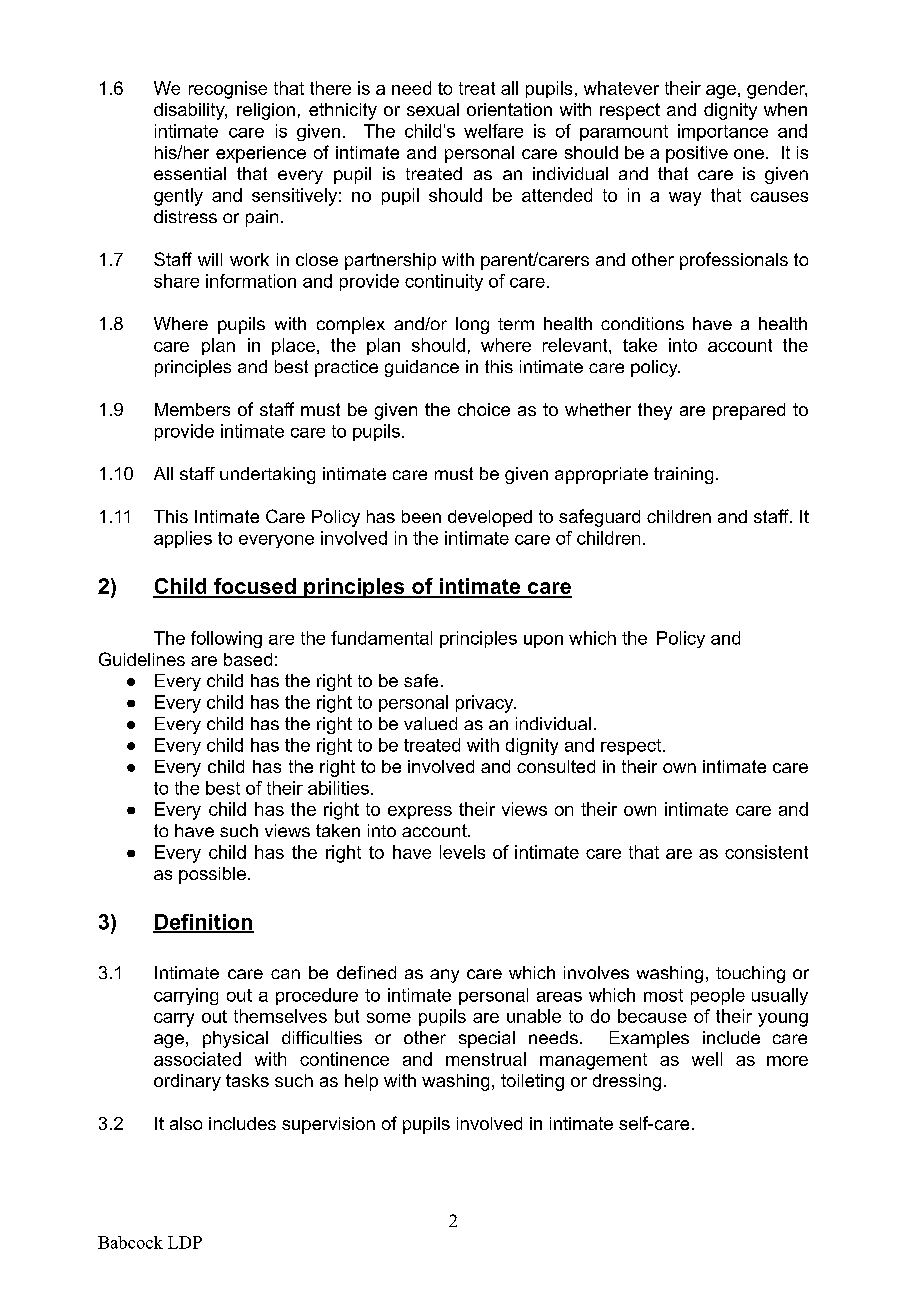 The image size is (924, 1307). Describe the element at coordinates (185, 1242) in the screenshot. I see `LDP` at that location.
